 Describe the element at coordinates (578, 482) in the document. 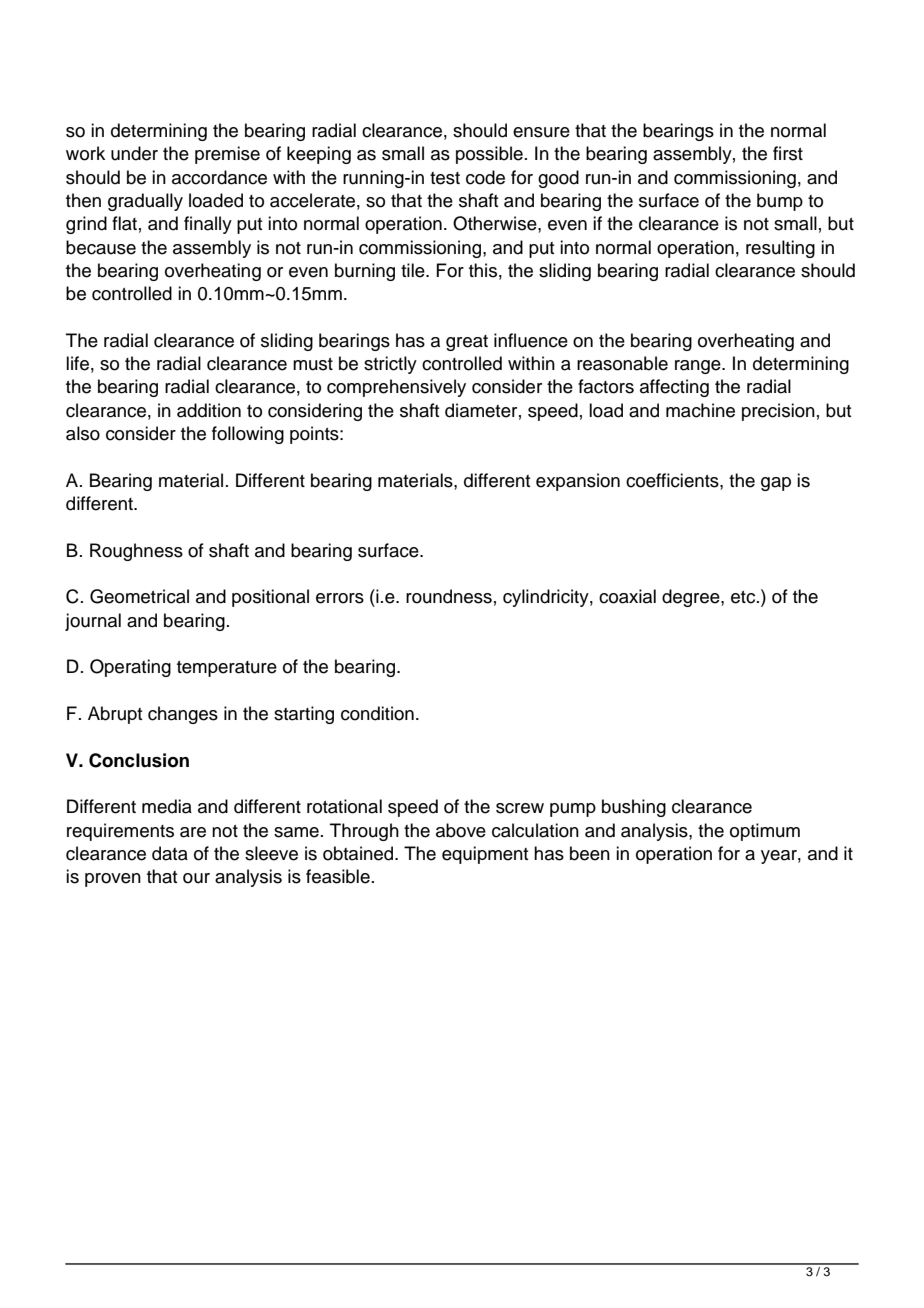

I see `expansion` at that location.
